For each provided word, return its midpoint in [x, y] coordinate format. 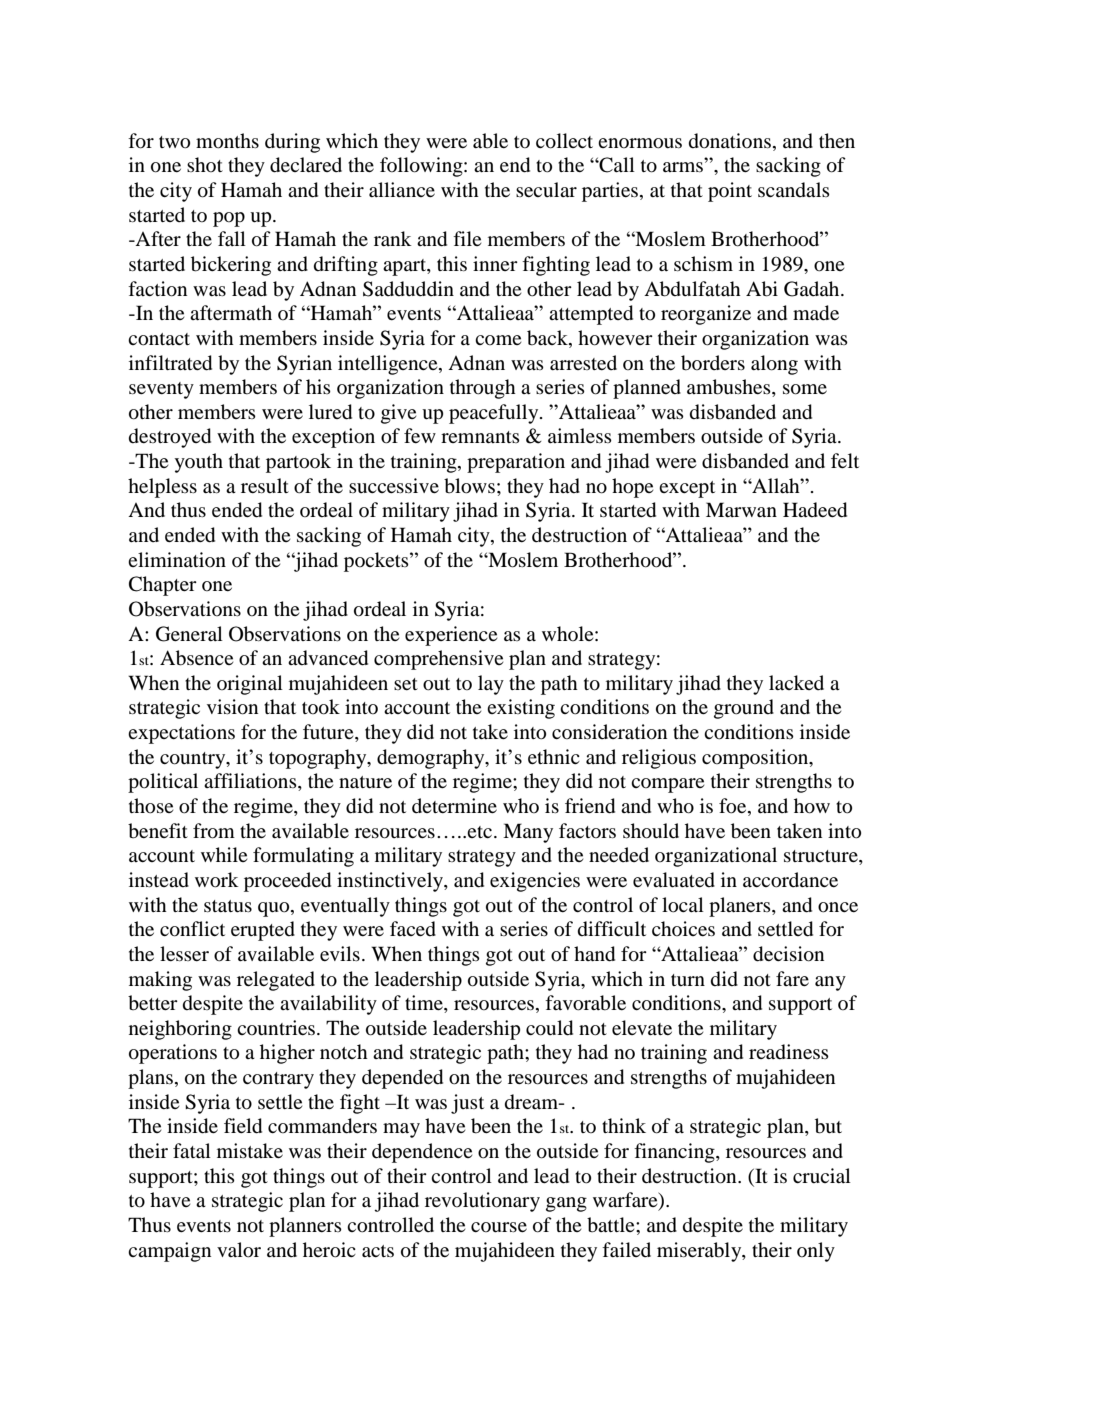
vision [232, 707]
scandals [794, 190]
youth [198, 463]
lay [491, 685]
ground [744, 709]
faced [413, 929]
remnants [480, 437]
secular [546, 189]
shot [205, 164]
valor [239, 1250]
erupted [263, 931]
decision [788, 954]
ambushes [730, 388]
